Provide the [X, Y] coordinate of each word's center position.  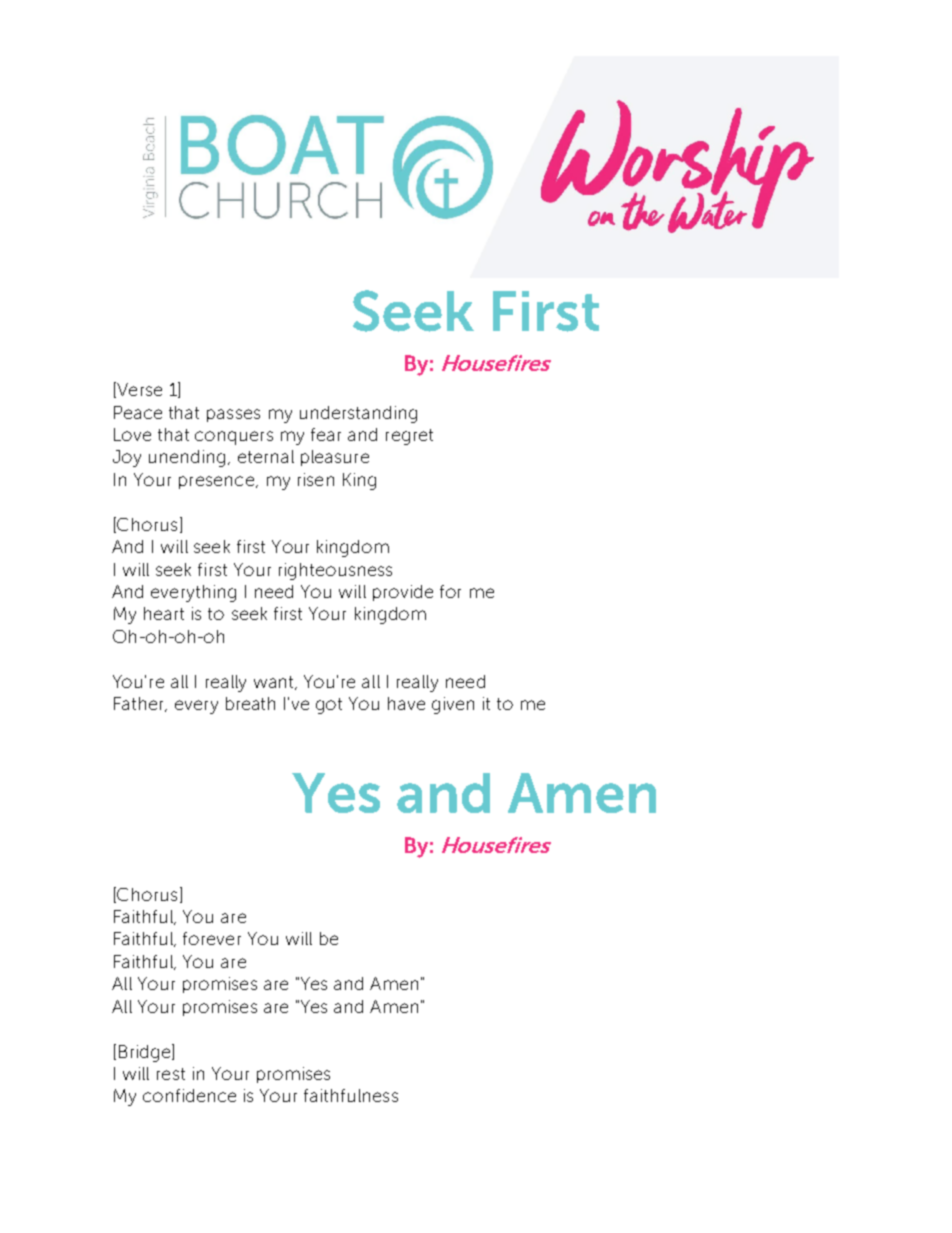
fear [326, 434]
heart [164, 613]
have [406, 703]
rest [171, 1074]
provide [403, 593]
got [329, 706]
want [275, 683]
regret [409, 437]
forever [212, 938]
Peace [138, 412]
